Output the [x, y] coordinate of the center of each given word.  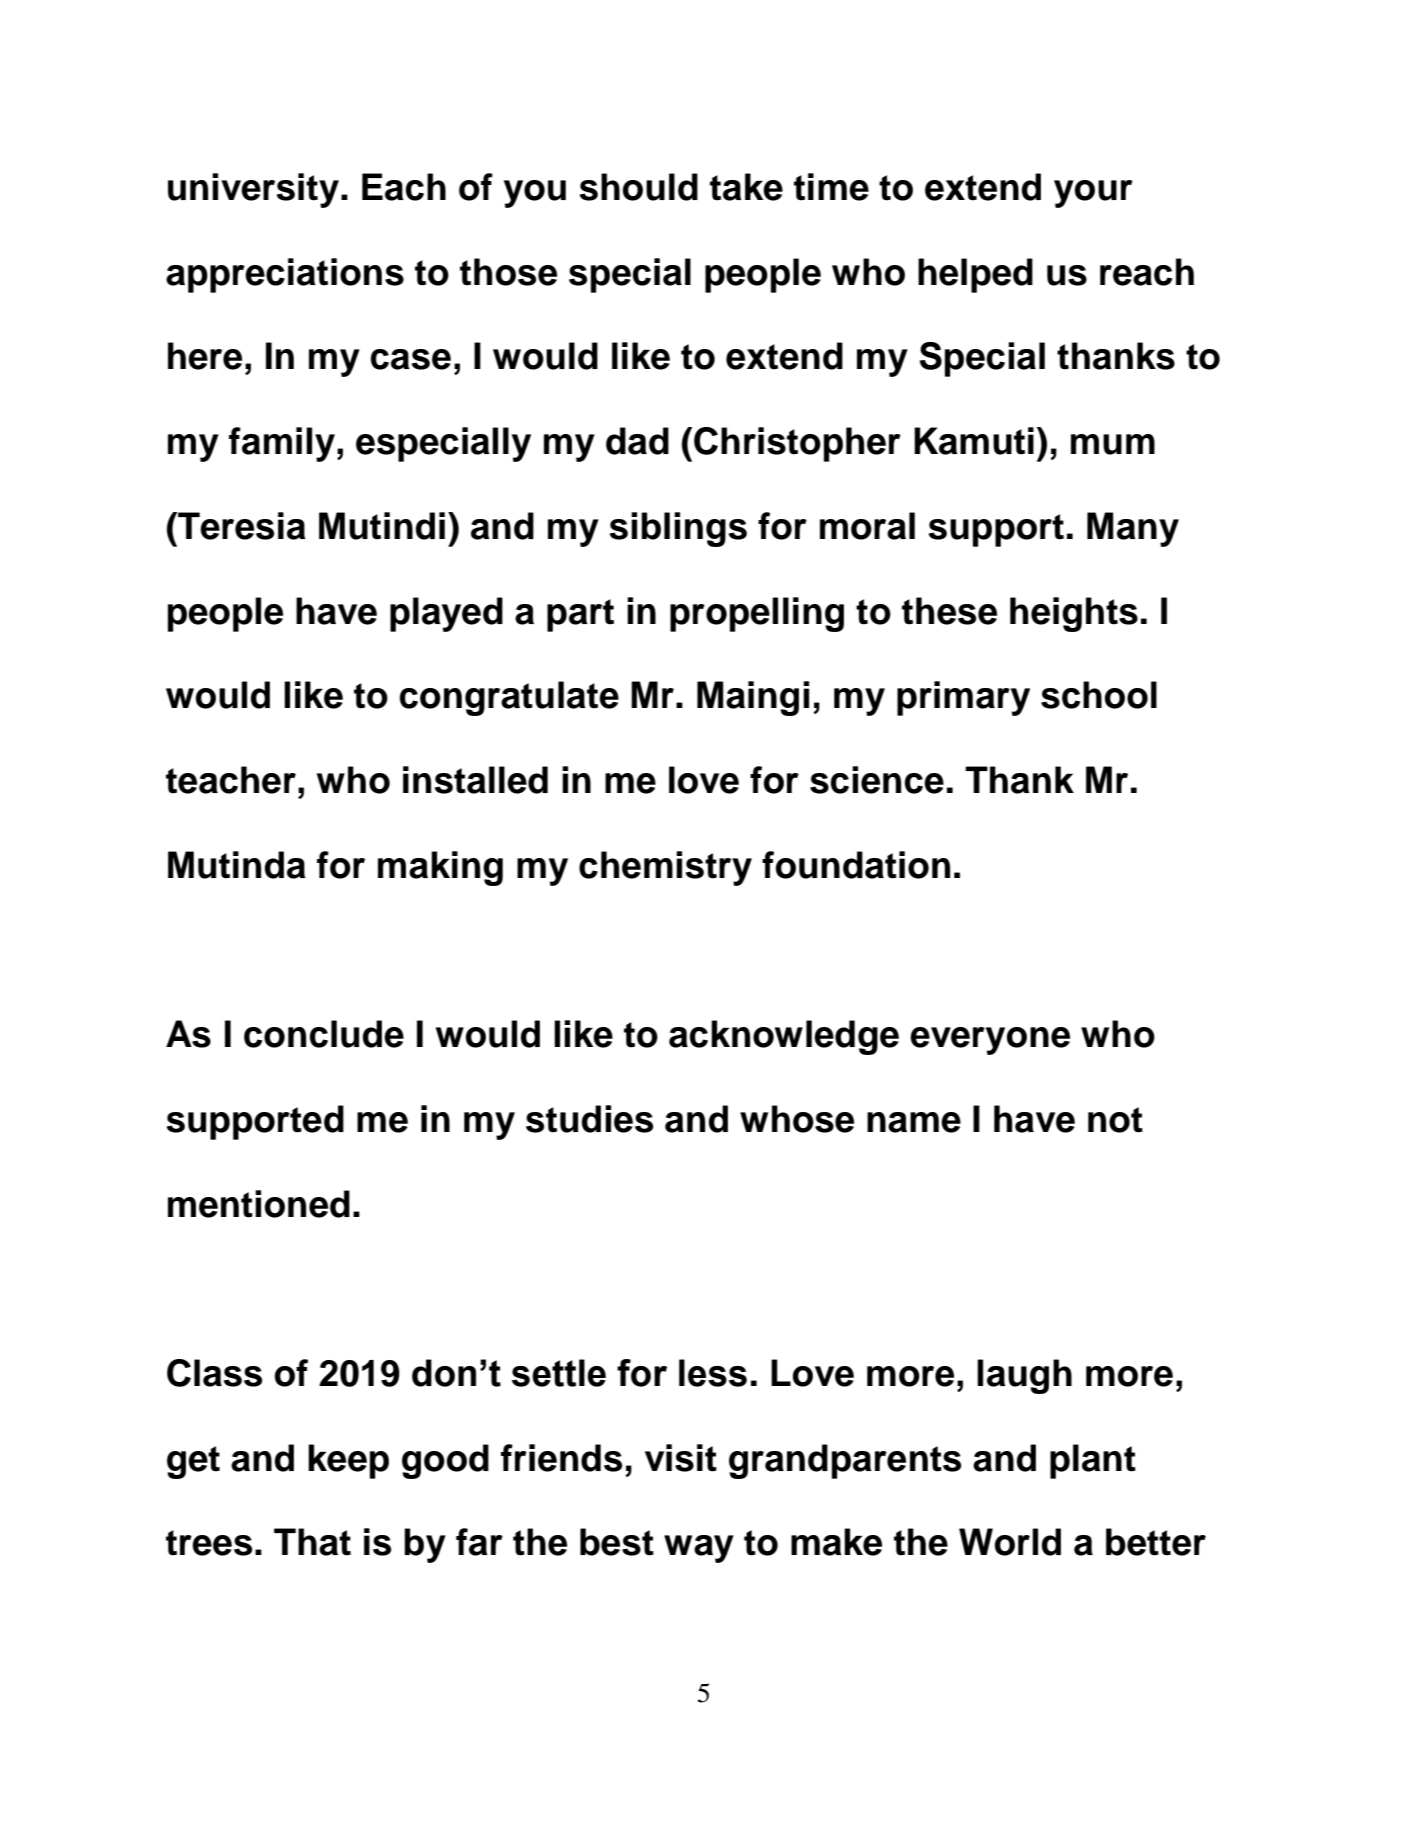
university [255, 190]
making [440, 868]
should [639, 187]
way [699, 1549]
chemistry [665, 868]
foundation [856, 865]
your [1093, 194]
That [312, 1542]
